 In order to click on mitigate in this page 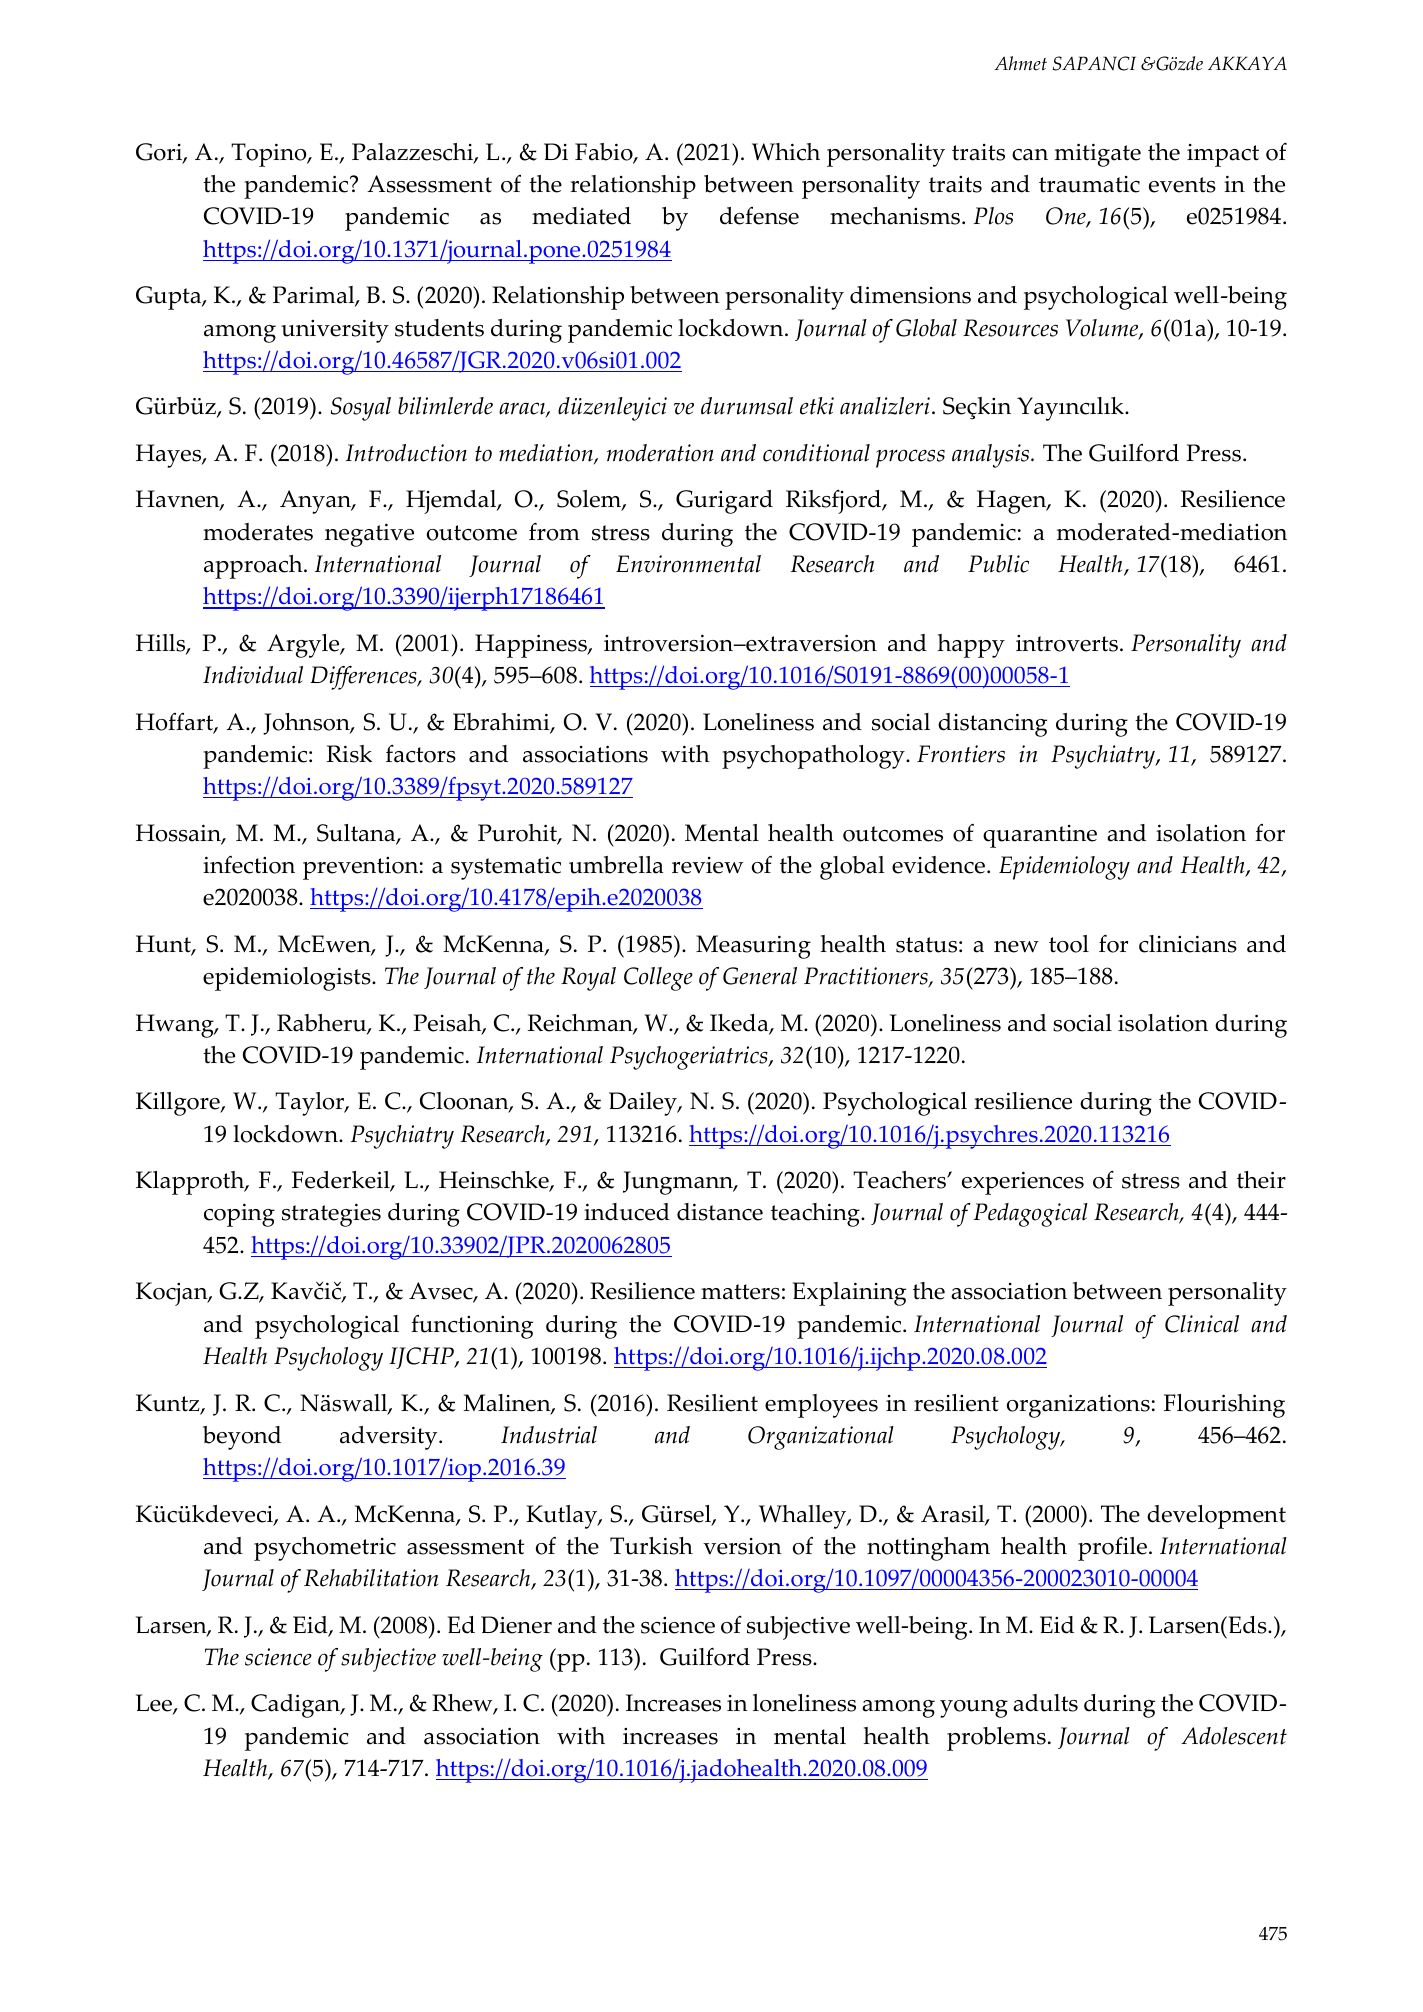, I will do `click(1098, 155)`.
